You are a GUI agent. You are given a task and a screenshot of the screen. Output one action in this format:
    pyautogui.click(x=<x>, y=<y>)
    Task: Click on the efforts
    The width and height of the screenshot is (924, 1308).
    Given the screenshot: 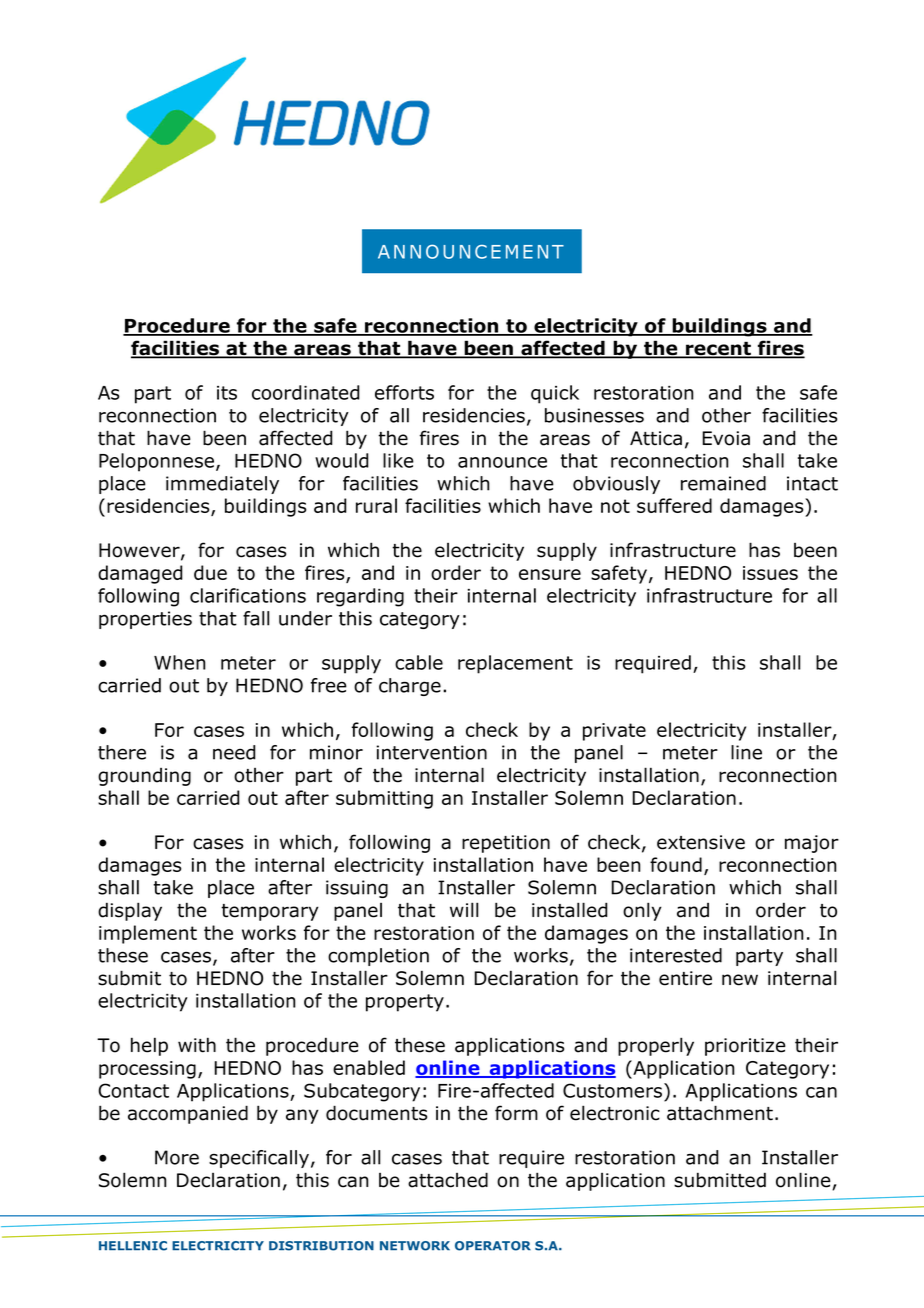 What is the action you would take?
    pyautogui.click(x=404, y=392)
